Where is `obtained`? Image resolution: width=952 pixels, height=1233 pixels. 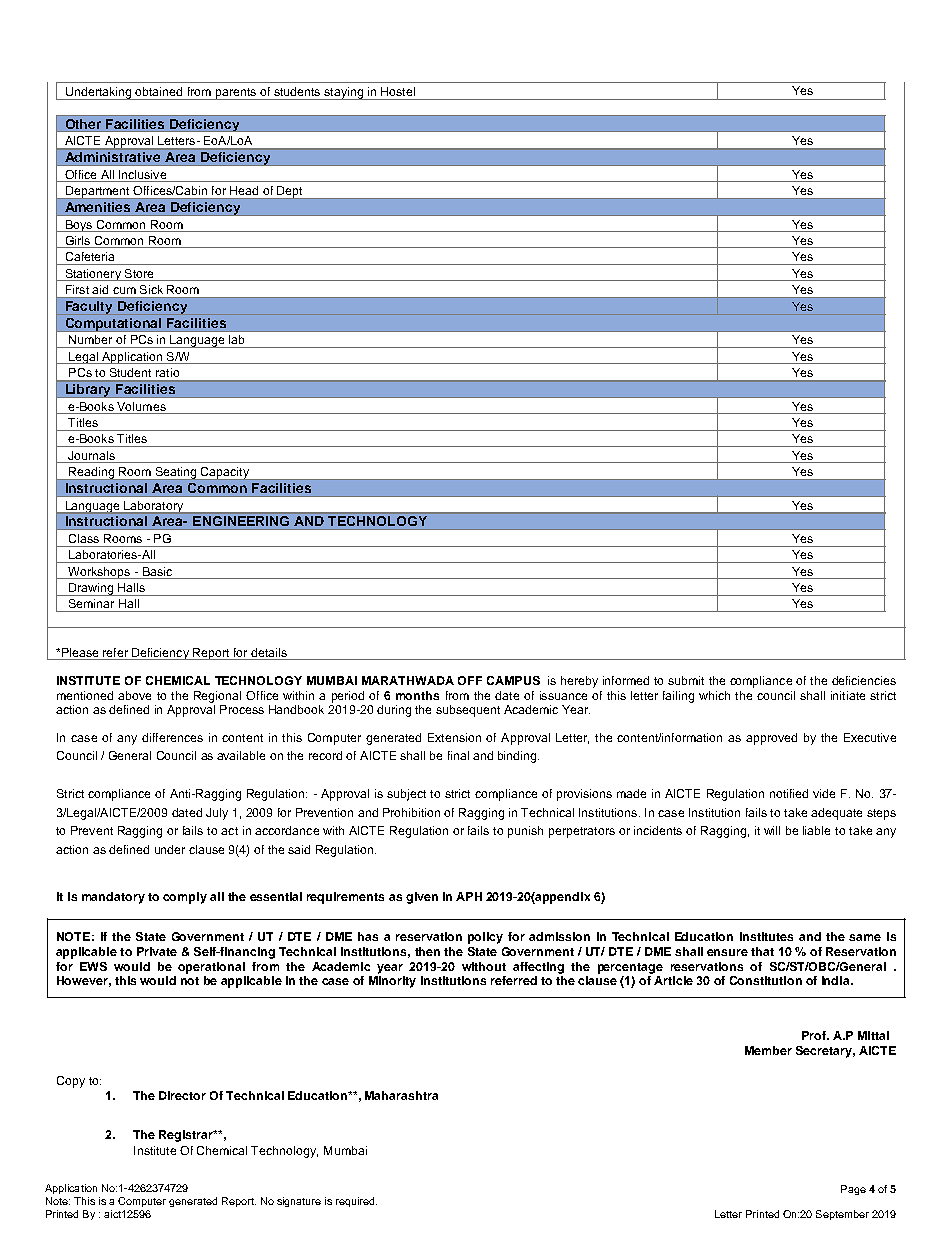 obtained is located at coordinates (158, 91).
